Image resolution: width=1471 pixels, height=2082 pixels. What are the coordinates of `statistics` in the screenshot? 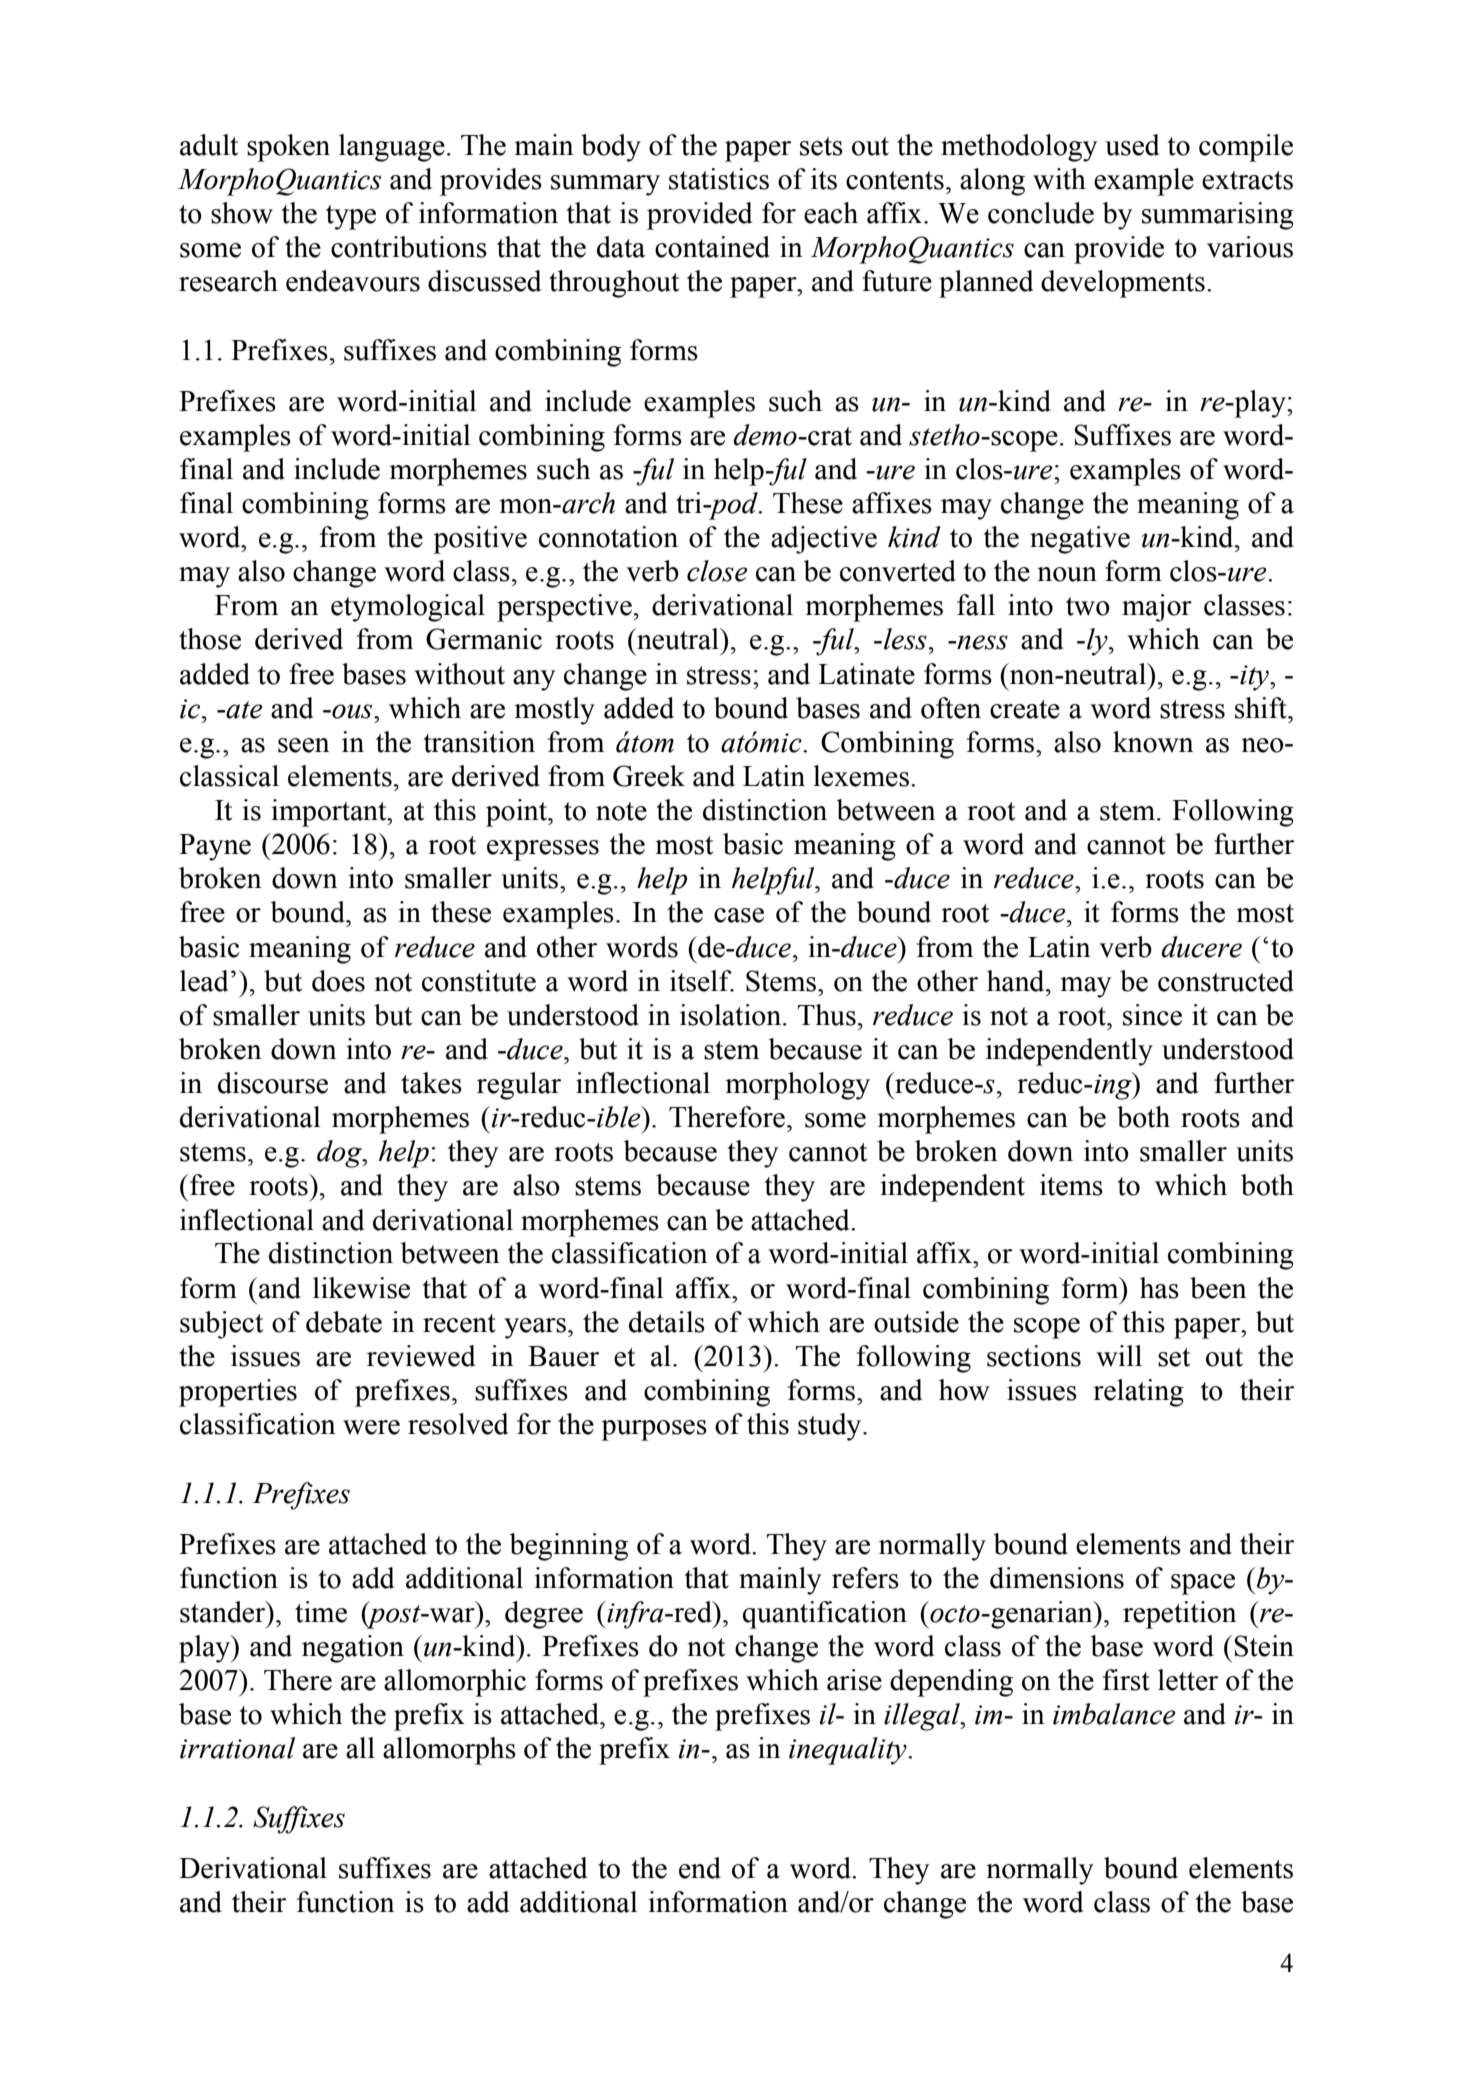 It's located at (719, 179).
